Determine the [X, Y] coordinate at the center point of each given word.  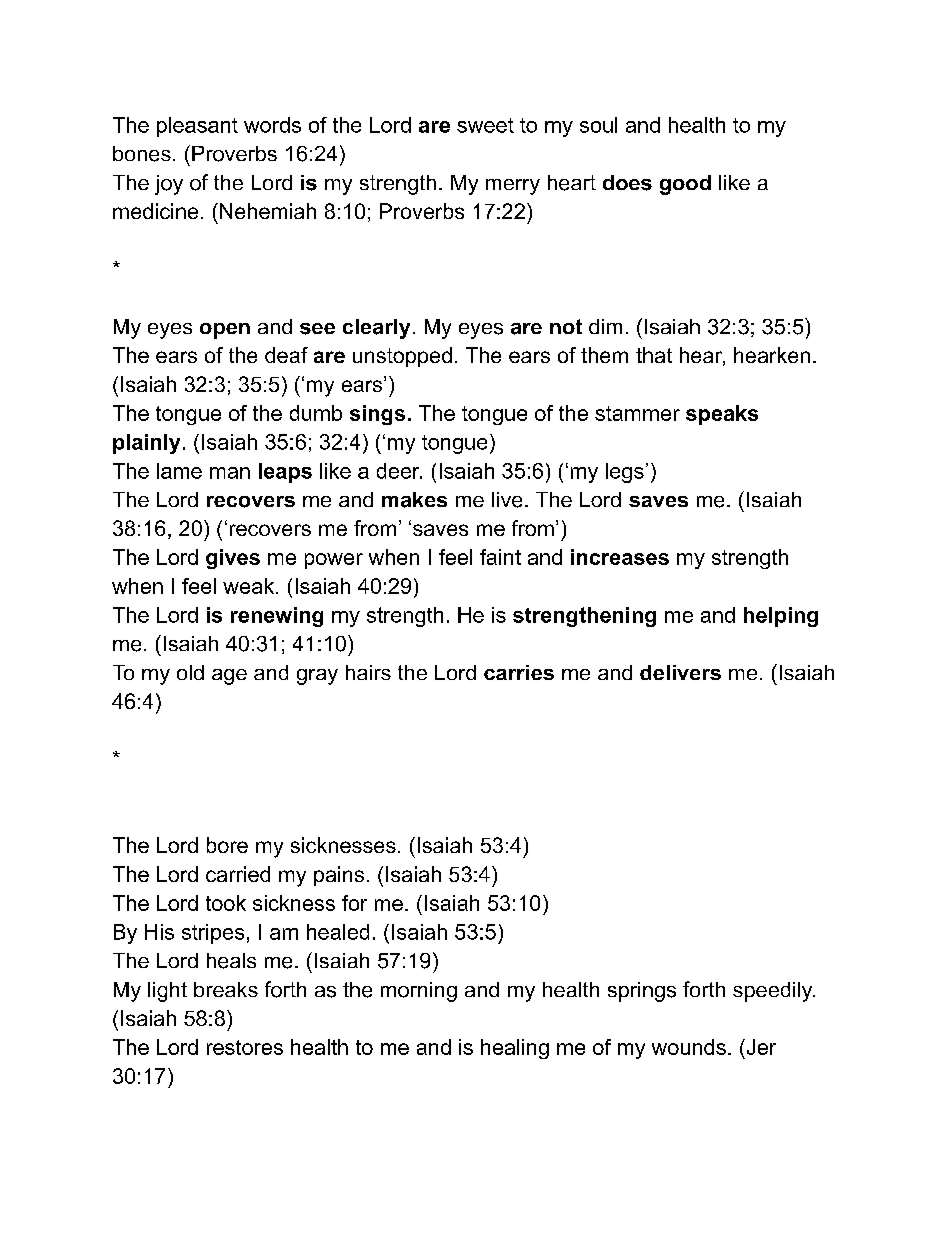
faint [500, 557]
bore [227, 845]
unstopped [402, 357]
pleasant [197, 127]
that [654, 355]
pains [339, 876]
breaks [226, 989]
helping [781, 617]
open [225, 331]
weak [250, 586]
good [685, 185]
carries [519, 672]
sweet [485, 125]
